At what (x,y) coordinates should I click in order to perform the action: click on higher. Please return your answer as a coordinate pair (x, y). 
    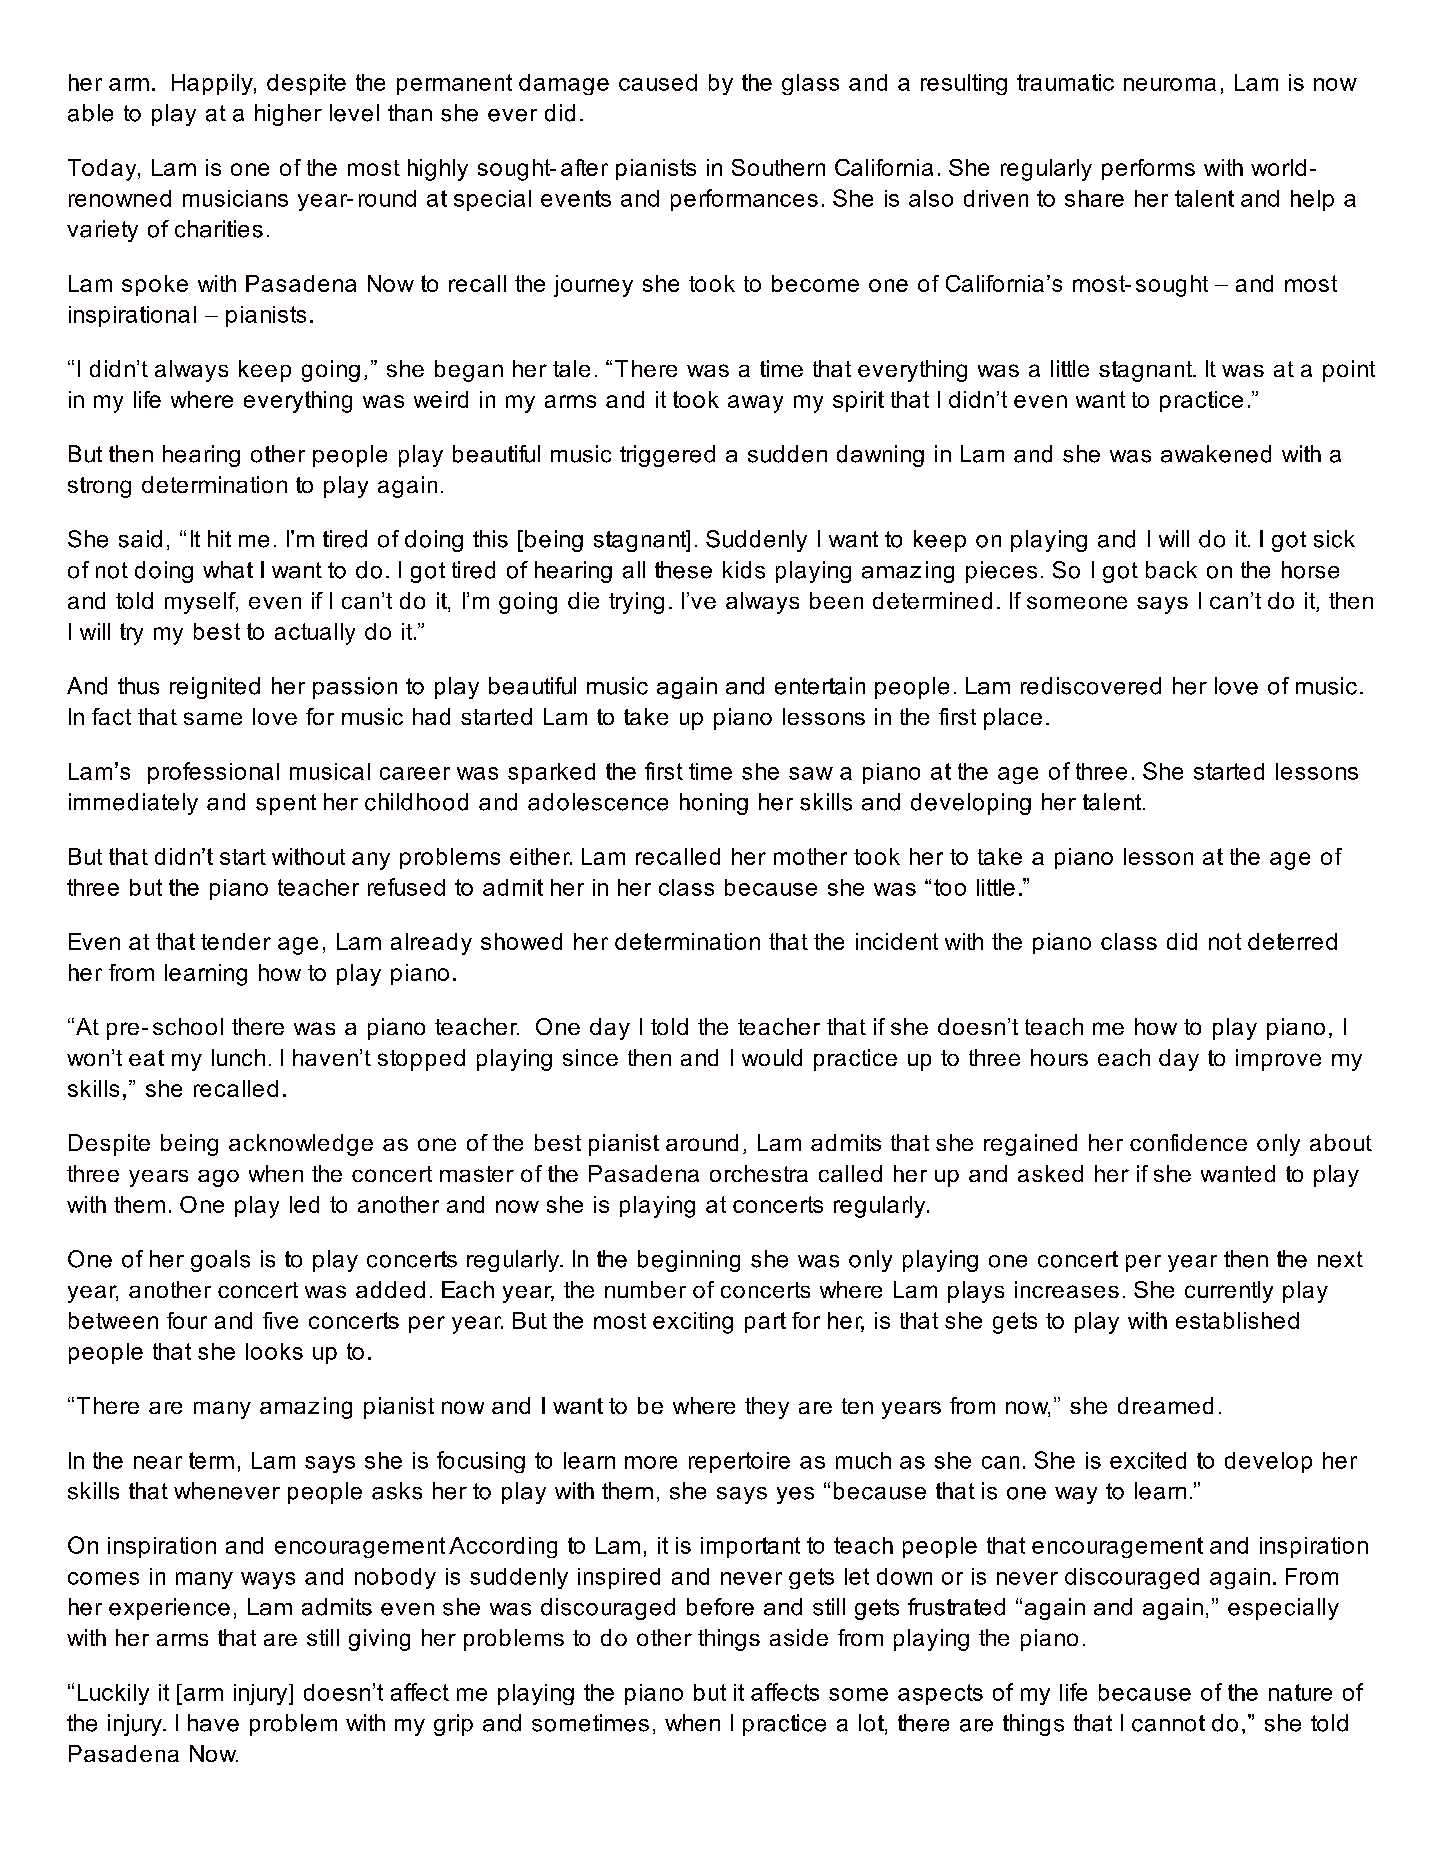
    Looking at the image, I should click on (288, 115).
